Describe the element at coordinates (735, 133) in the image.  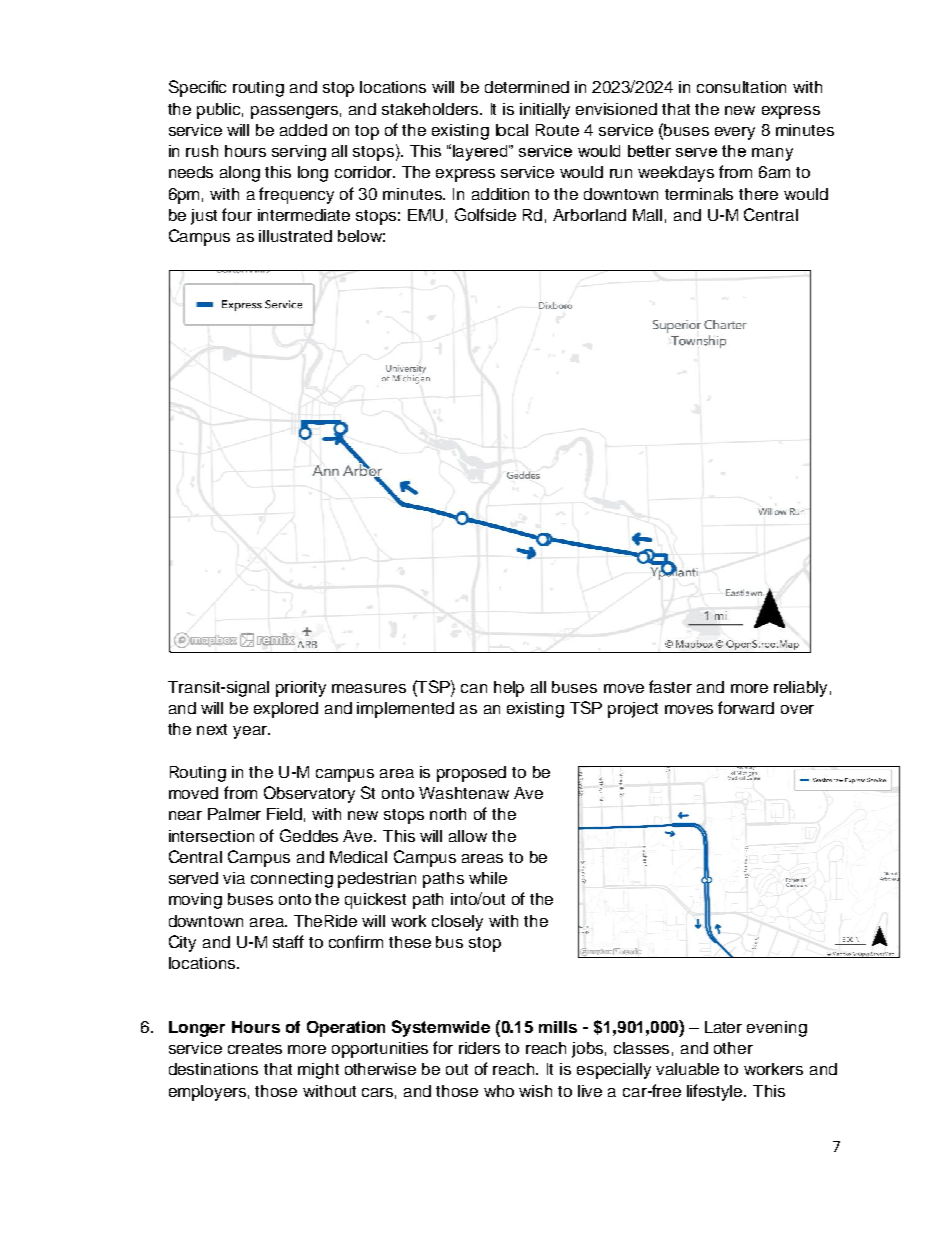
I see `every` at that location.
